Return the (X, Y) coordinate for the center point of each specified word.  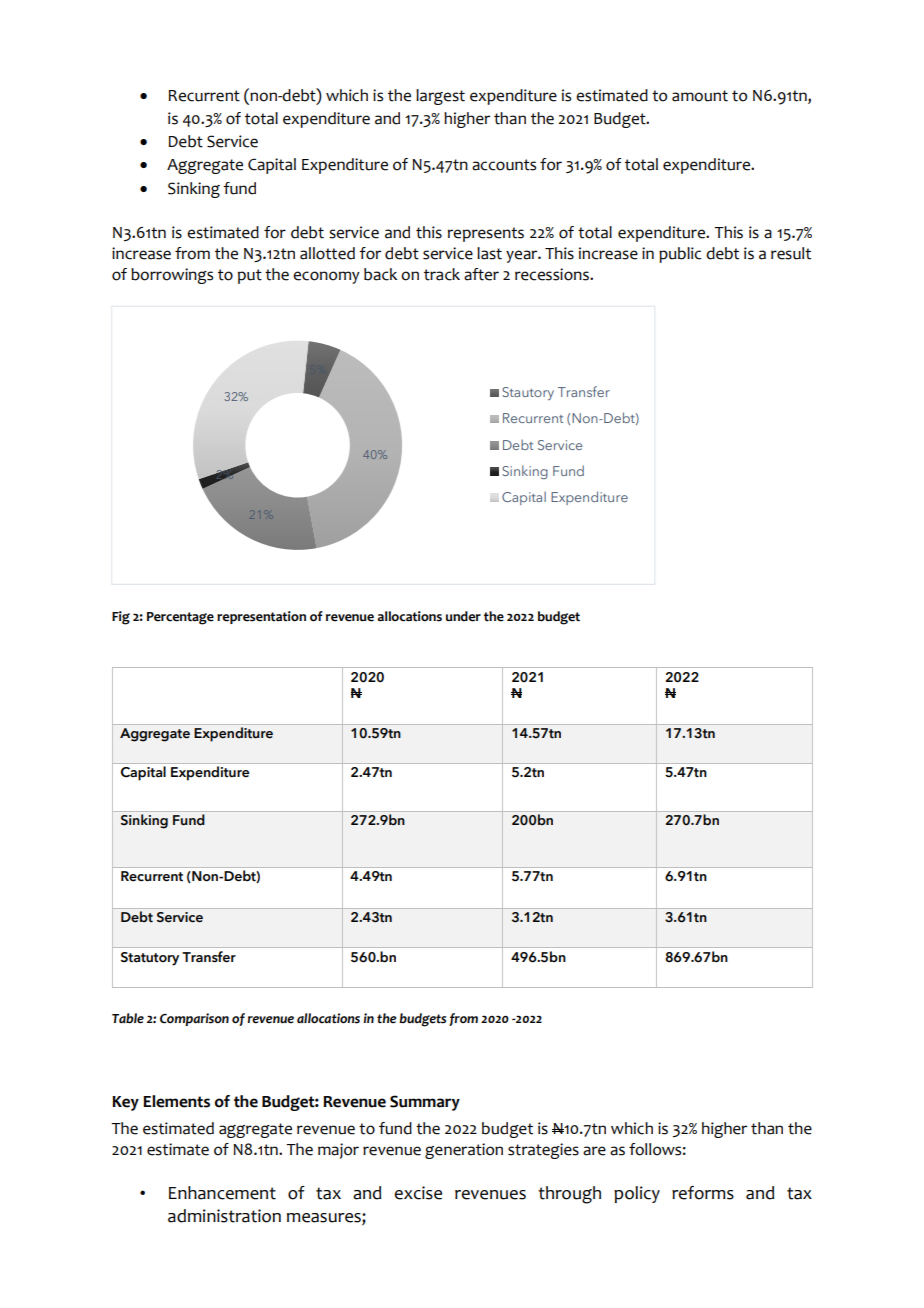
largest (440, 97)
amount (700, 96)
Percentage (180, 618)
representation (261, 617)
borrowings (172, 276)
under (463, 616)
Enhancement (222, 1193)
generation (464, 1151)
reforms (703, 1193)
